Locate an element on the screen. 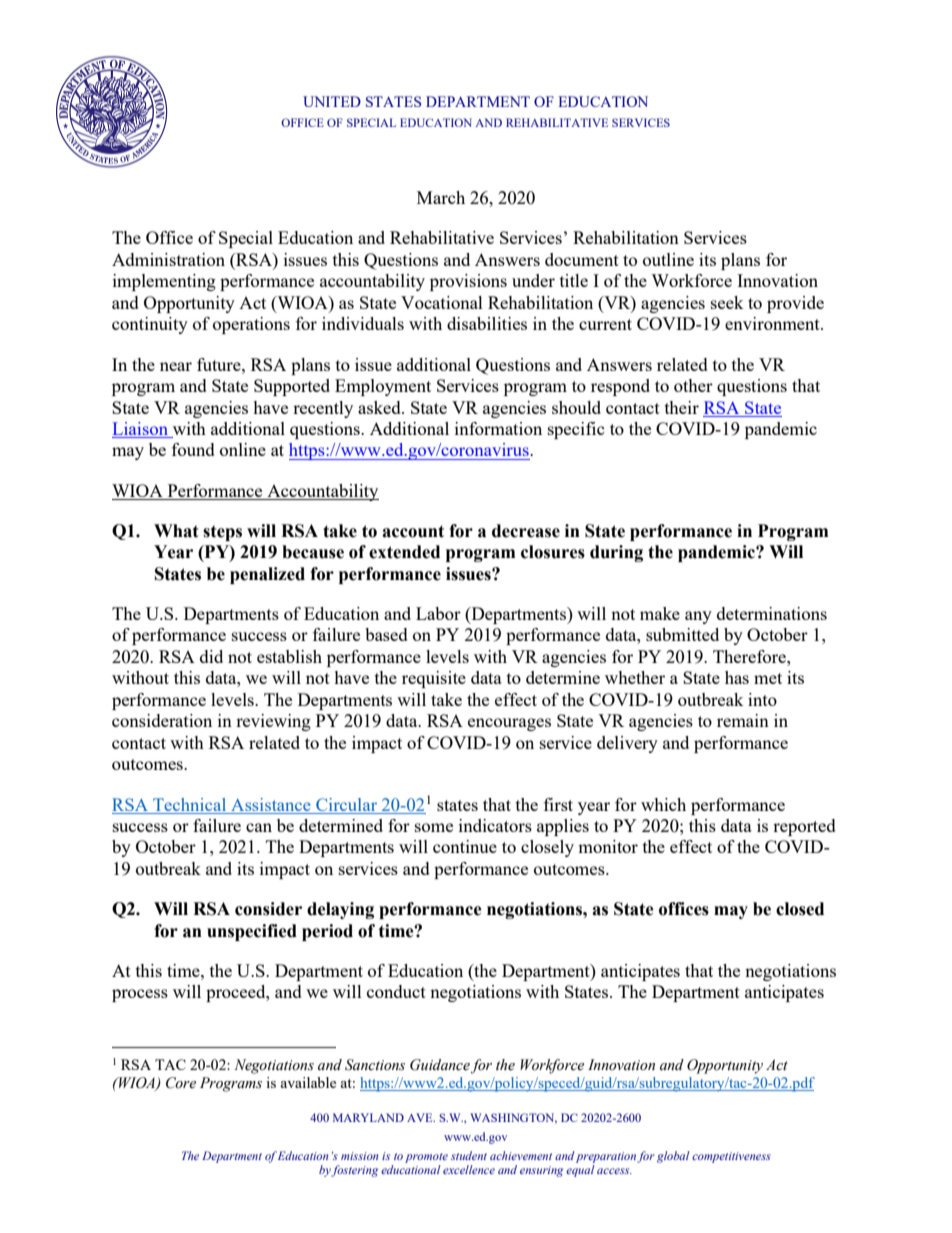 This screenshot has height=1233, width=952. Labor is located at coordinates (438, 613).
